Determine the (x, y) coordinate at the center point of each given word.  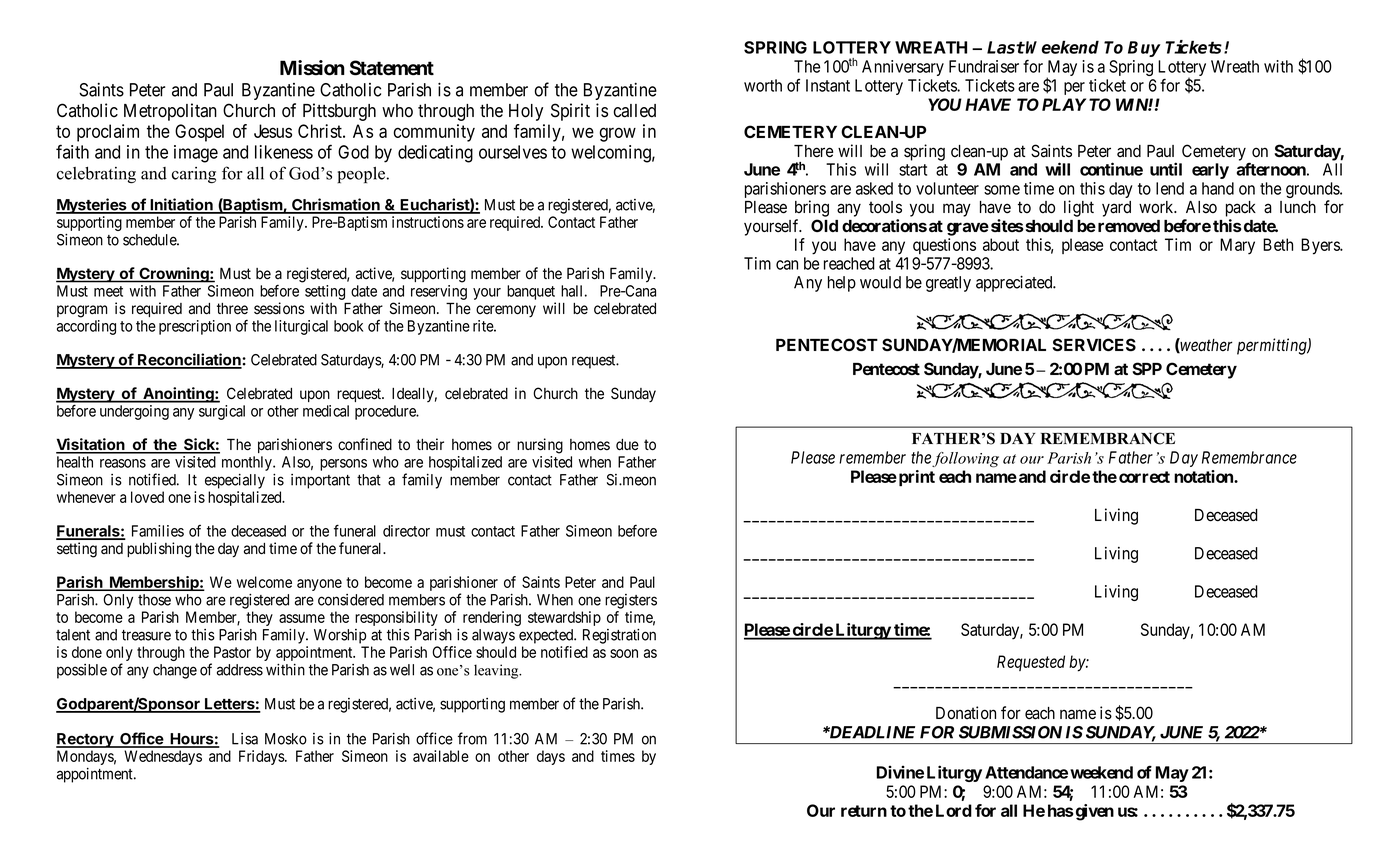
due (627, 445)
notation (1204, 476)
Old (824, 225)
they (259, 618)
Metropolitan (170, 112)
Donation (966, 713)
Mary (1237, 246)
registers (631, 601)
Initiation (181, 205)
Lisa (245, 739)
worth (763, 85)
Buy (1144, 49)
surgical (222, 412)
